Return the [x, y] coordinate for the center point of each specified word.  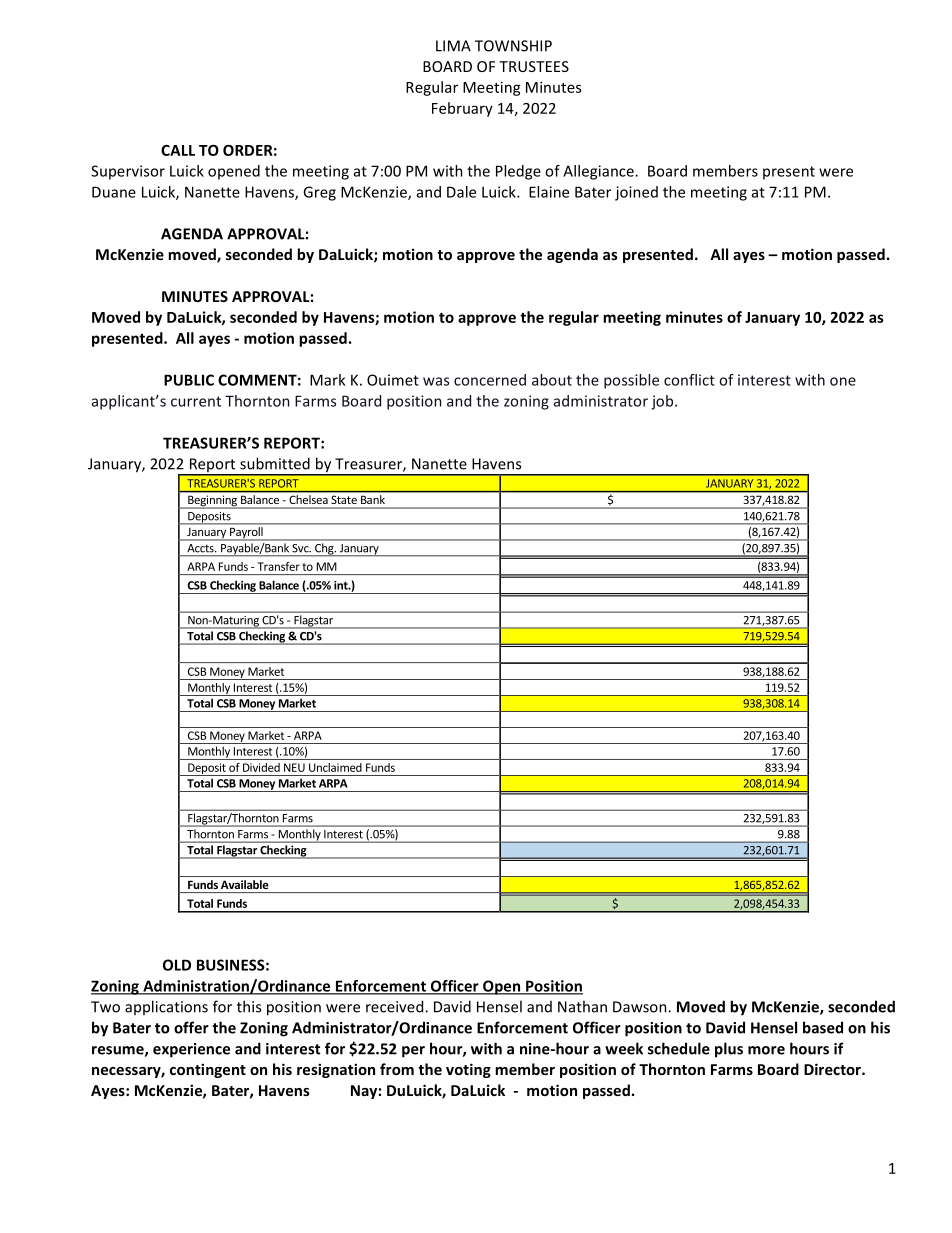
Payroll [246, 534]
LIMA [453, 46]
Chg [324, 549]
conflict [689, 380]
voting [468, 1070]
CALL [178, 150]
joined [636, 193]
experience [191, 1050]
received [396, 1006]
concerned [490, 380]
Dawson [641, 1007]
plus [729, 1050]
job [663, 402]
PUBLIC [189, 380]
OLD [177, 965]
